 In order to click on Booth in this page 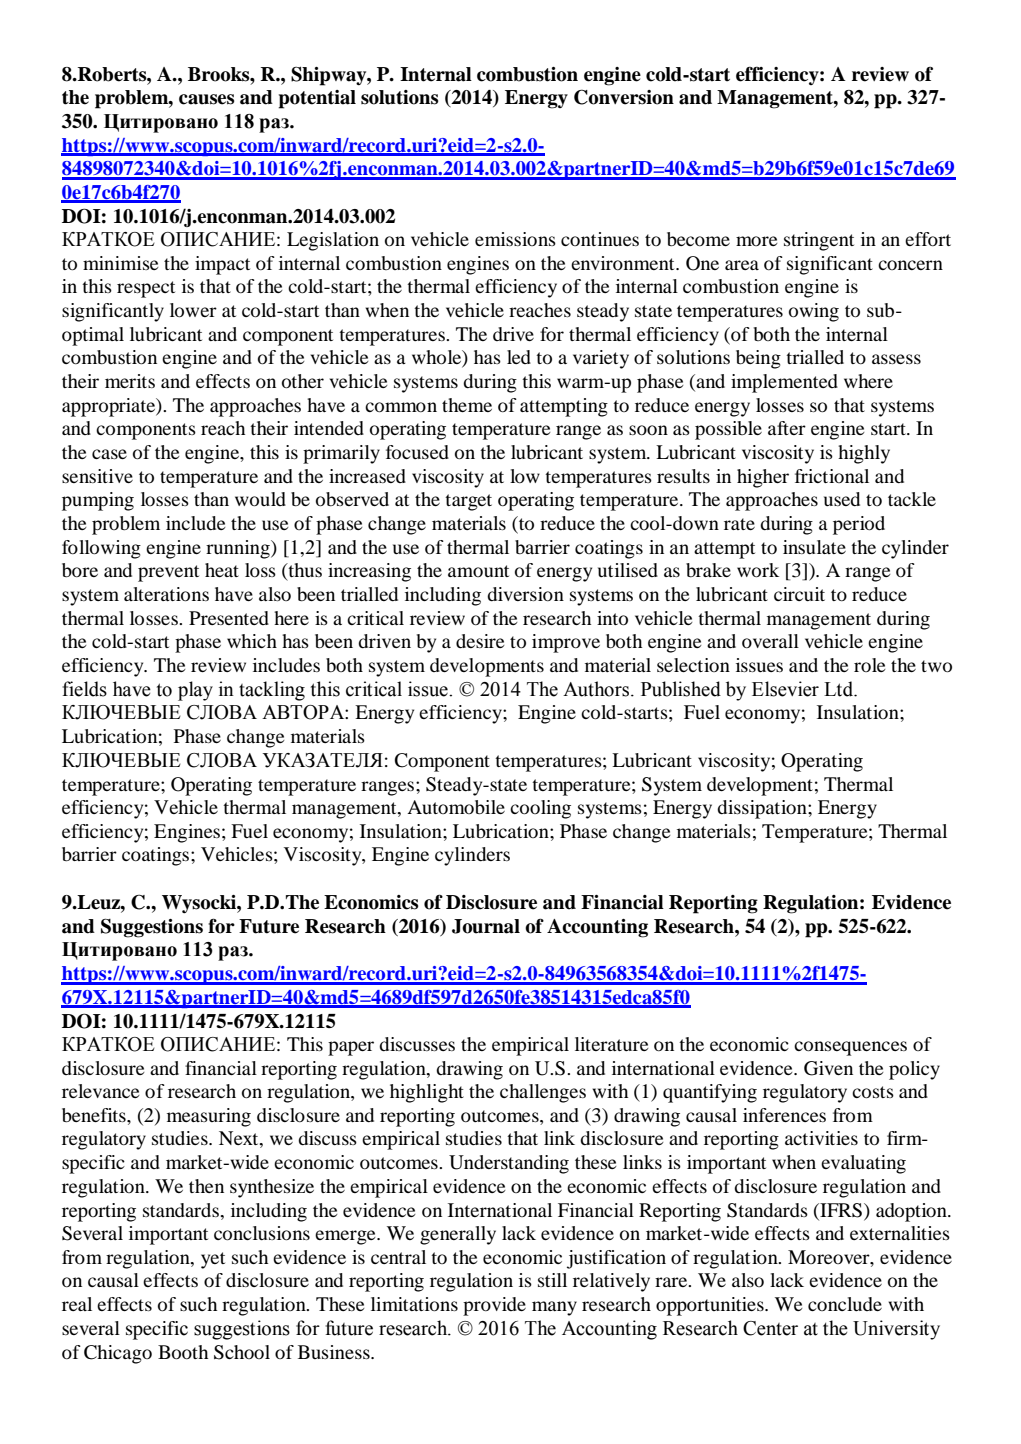, I will do `click(183, 1352)`.
